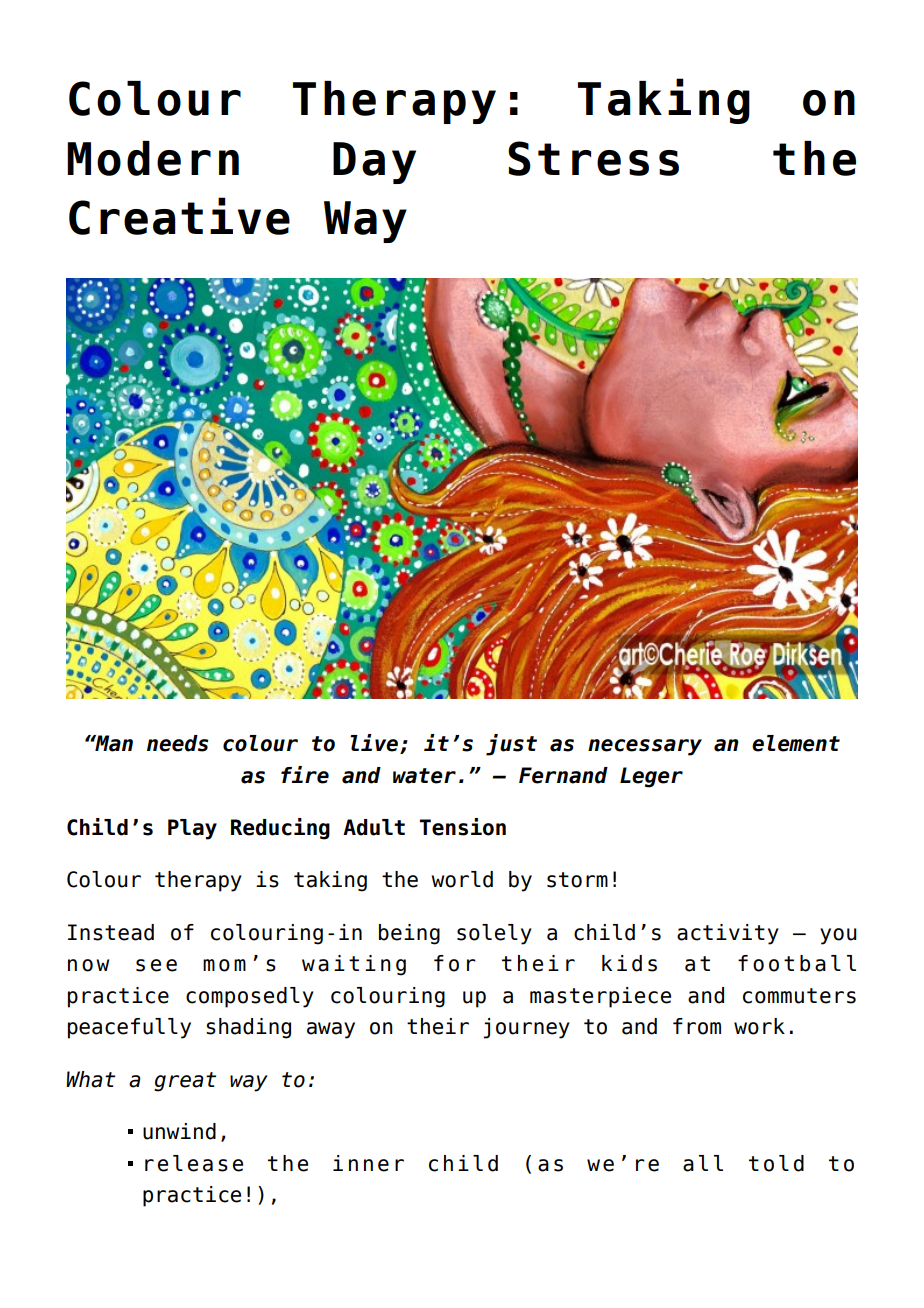 This screenshot has height=1308, width=924. I want to click on unwind, so click(179, 1131).
